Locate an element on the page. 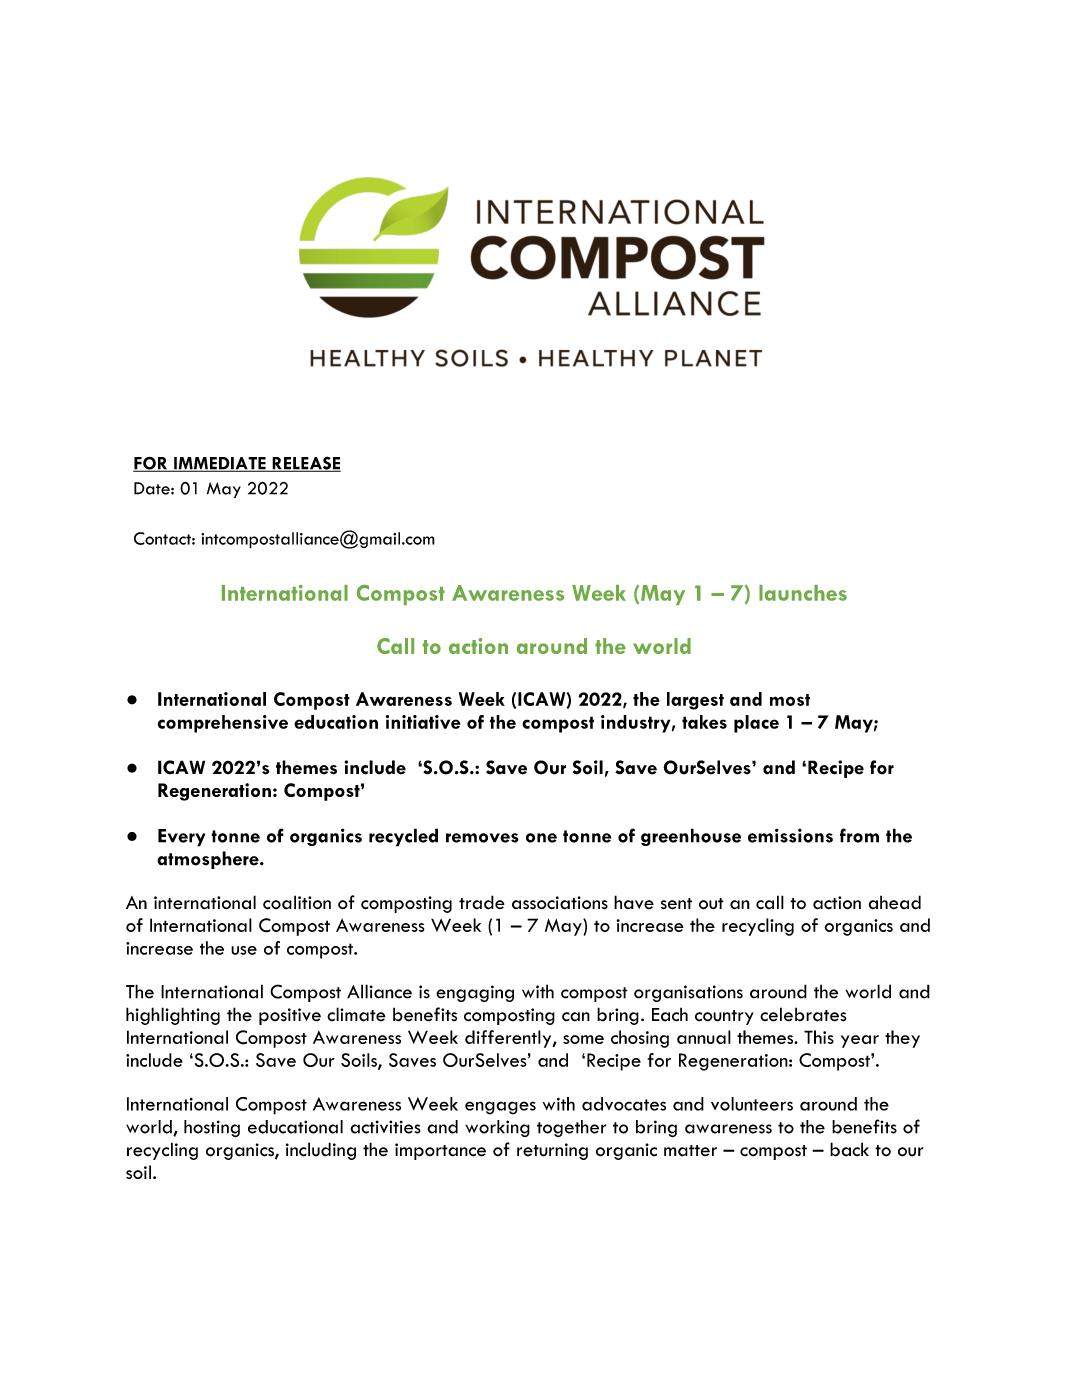  IMMEDIATE is located at coordinates (220, 464).
